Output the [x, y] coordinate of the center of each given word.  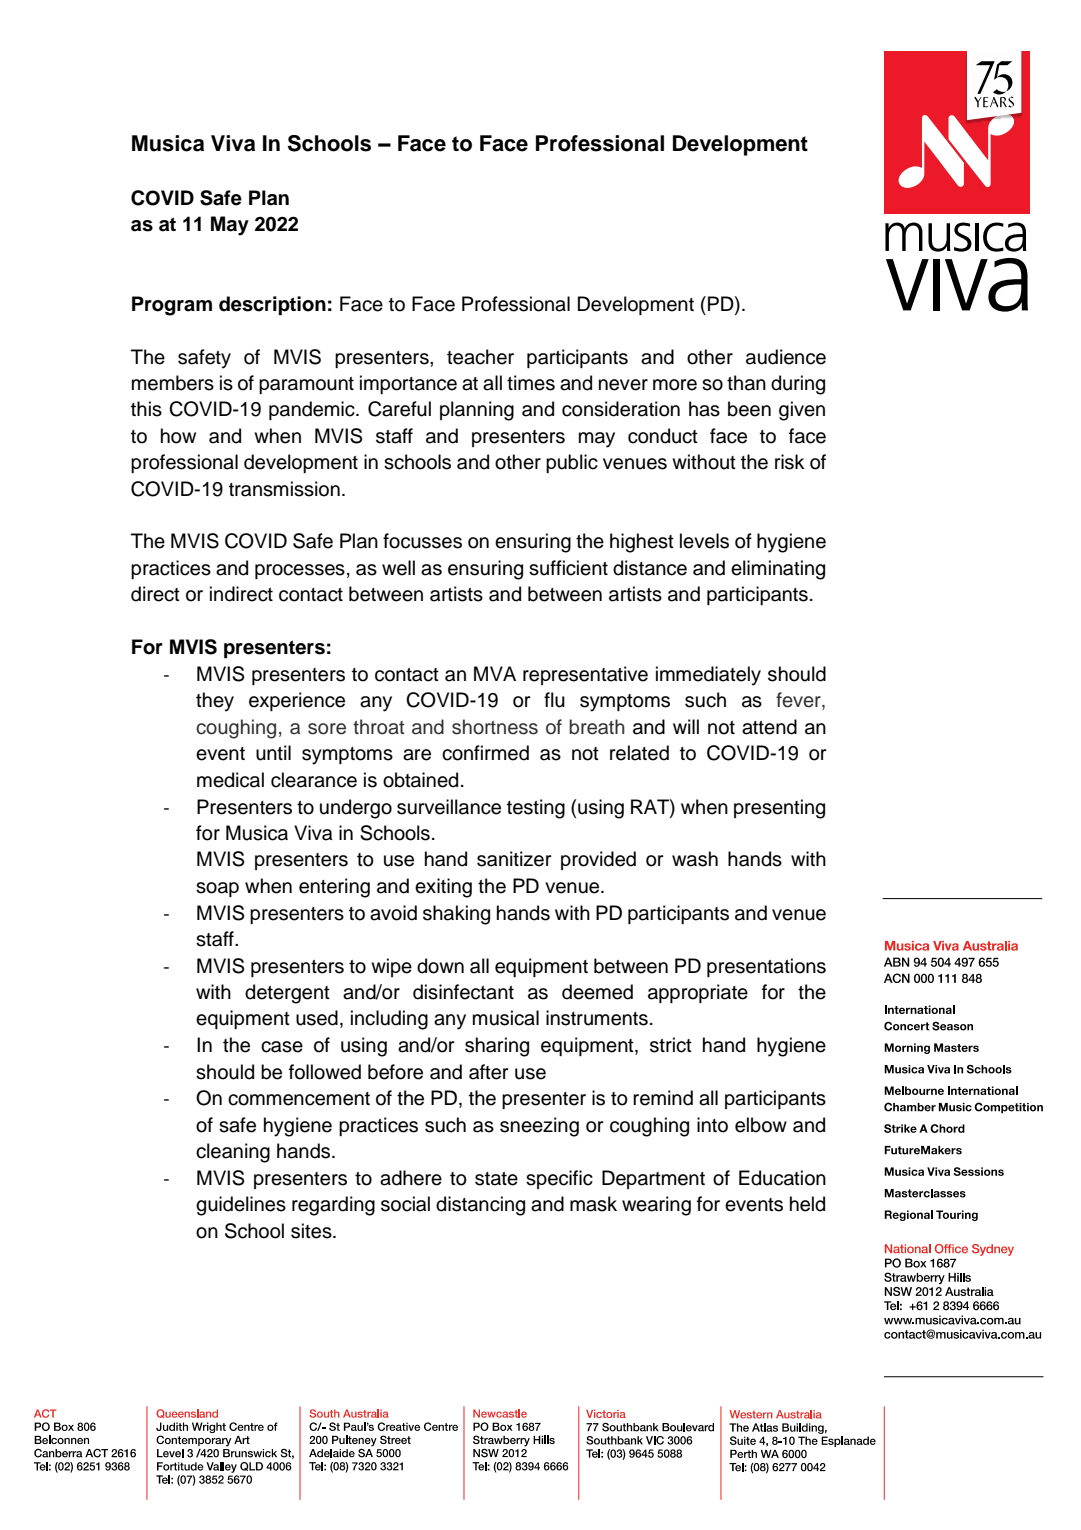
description [272, 305]
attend [769, 727]
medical [230, 780]
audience [786, 357]
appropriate [698, 993]
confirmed [485, 753]
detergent [287, 994]
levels [704, 541]
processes [300, 571]
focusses [422, 541]
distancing [480, 1206]
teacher [480, 357]
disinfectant [463, 992]
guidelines [241, 1206]
